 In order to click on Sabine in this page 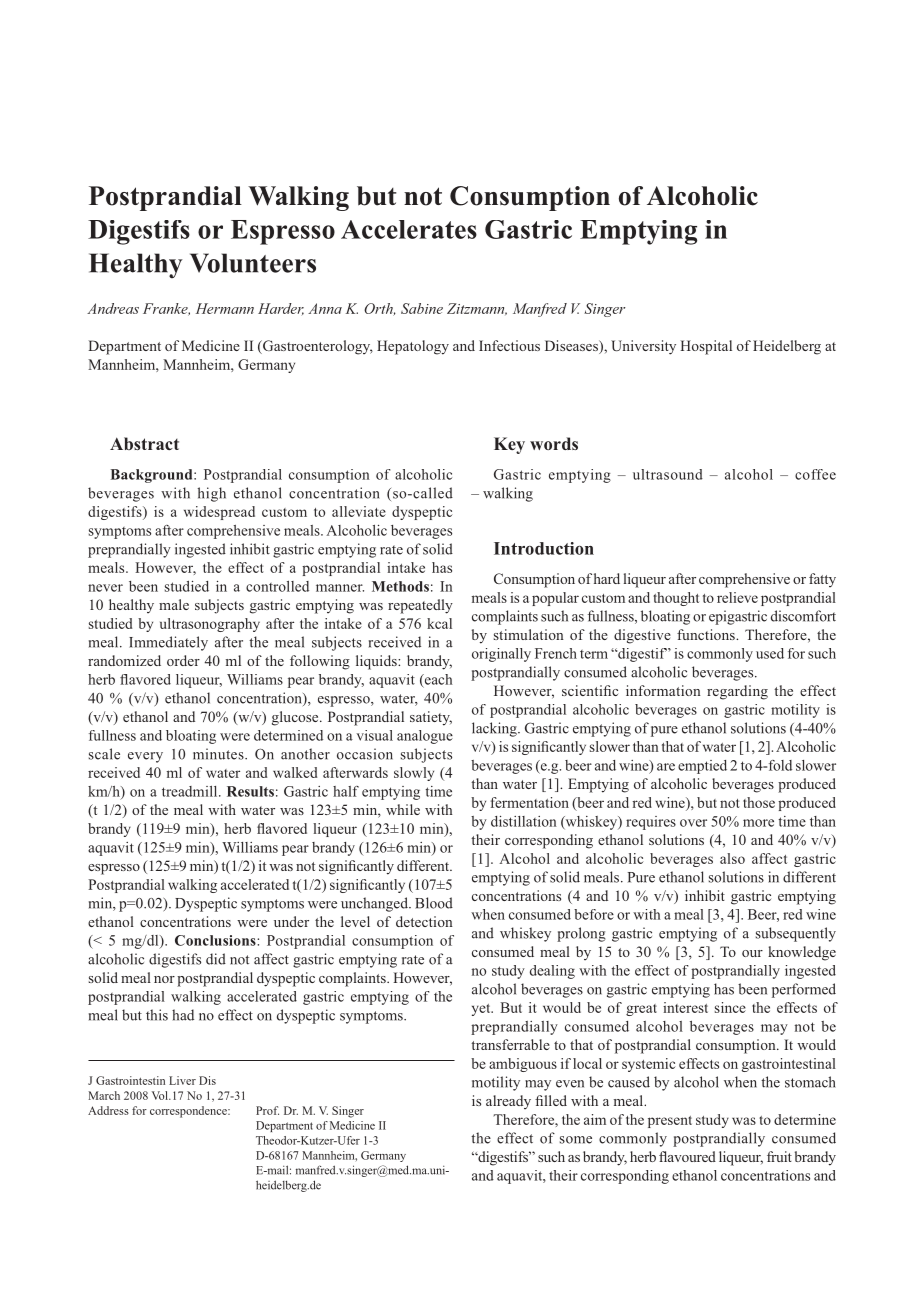, I will do `click(422, 308)`.
